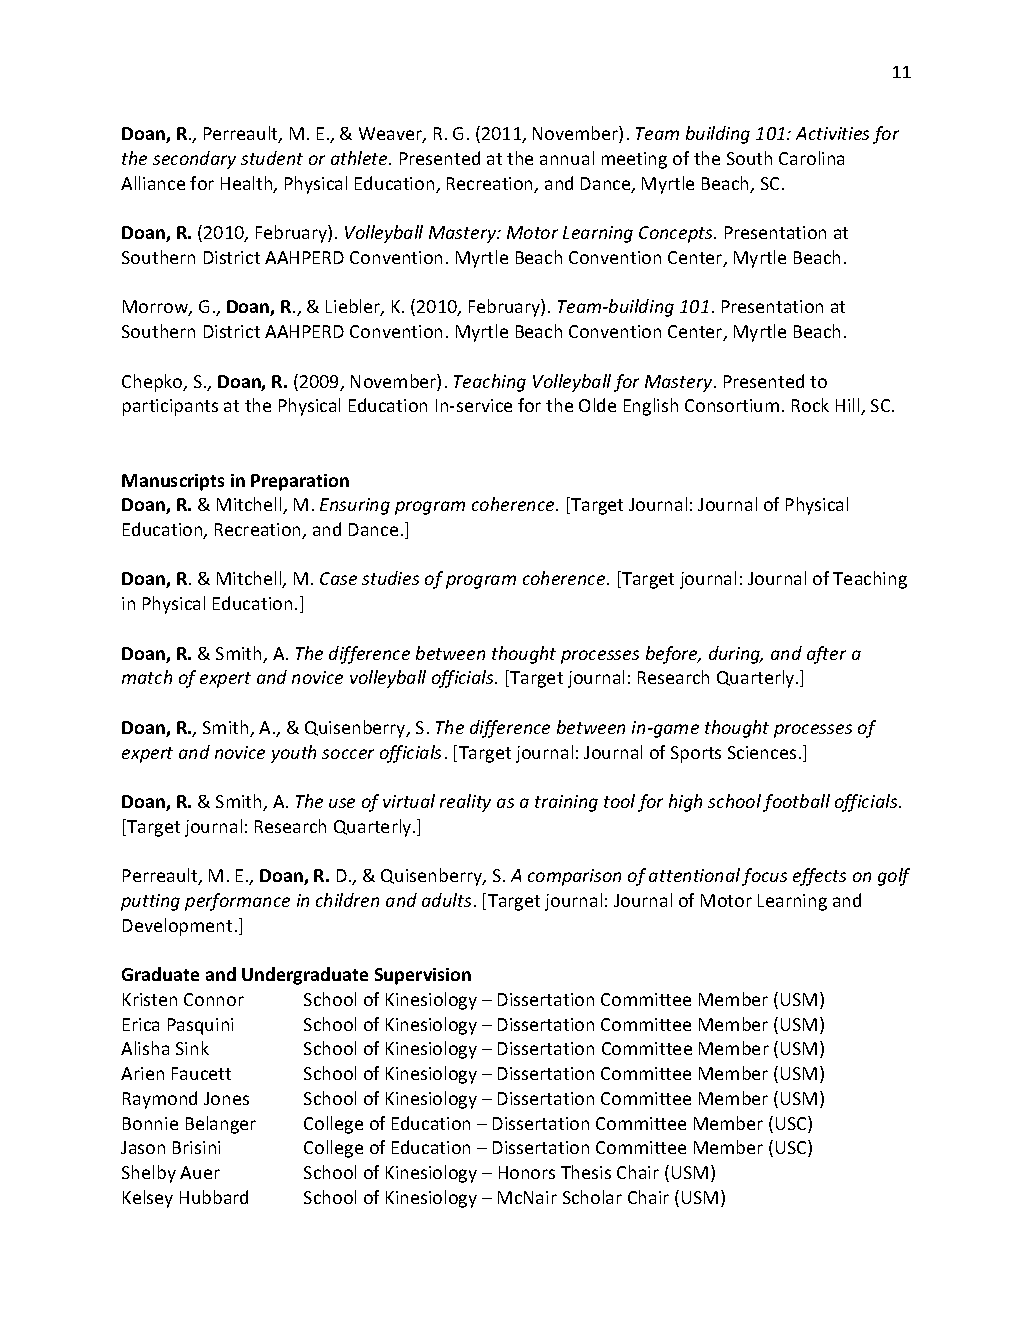 The height and width of the page is (1337, 1033). I want to click on Rock, so click(810, 405).
